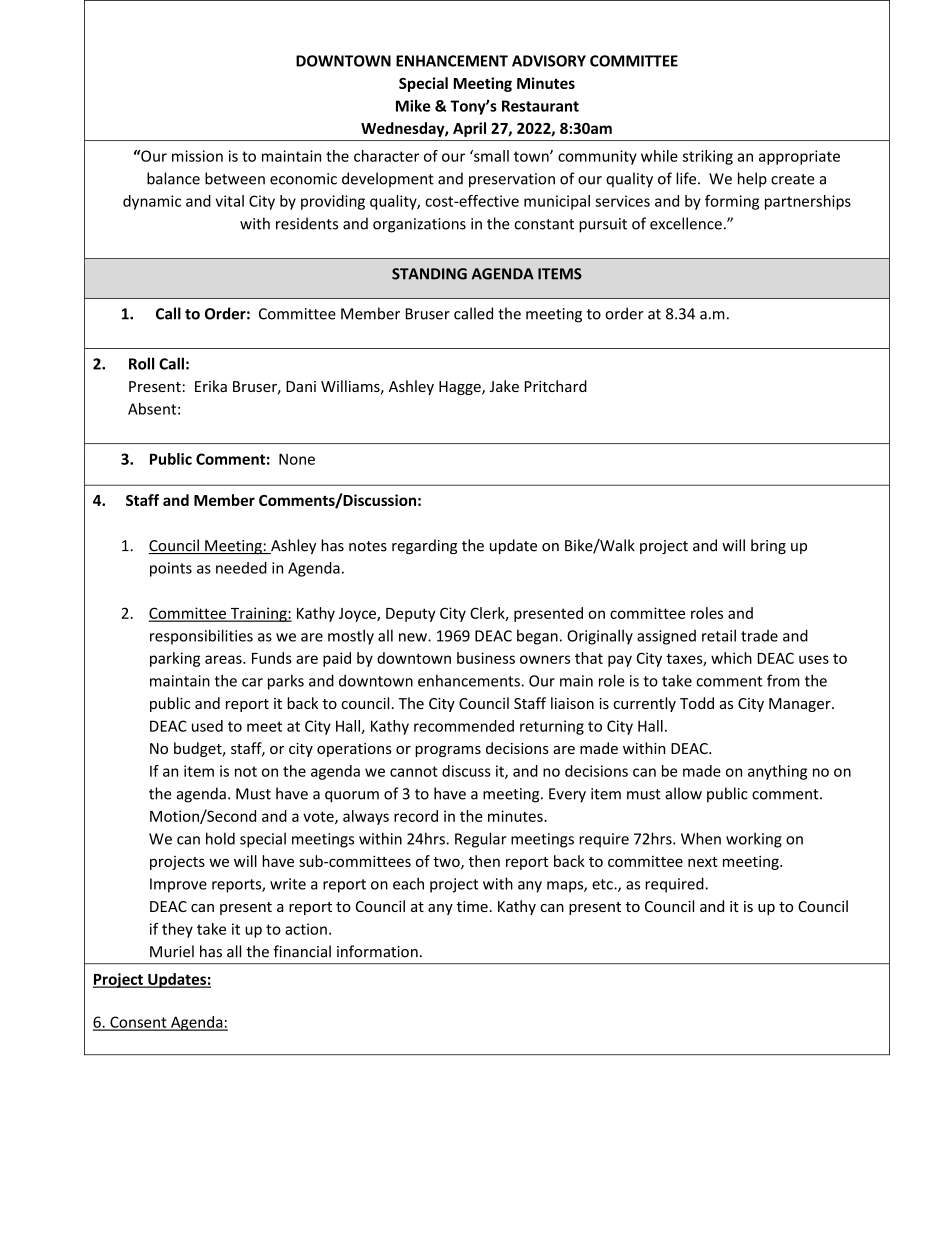 This image has width=952, height=1233. I want to click on striking, so click(708, 157).
